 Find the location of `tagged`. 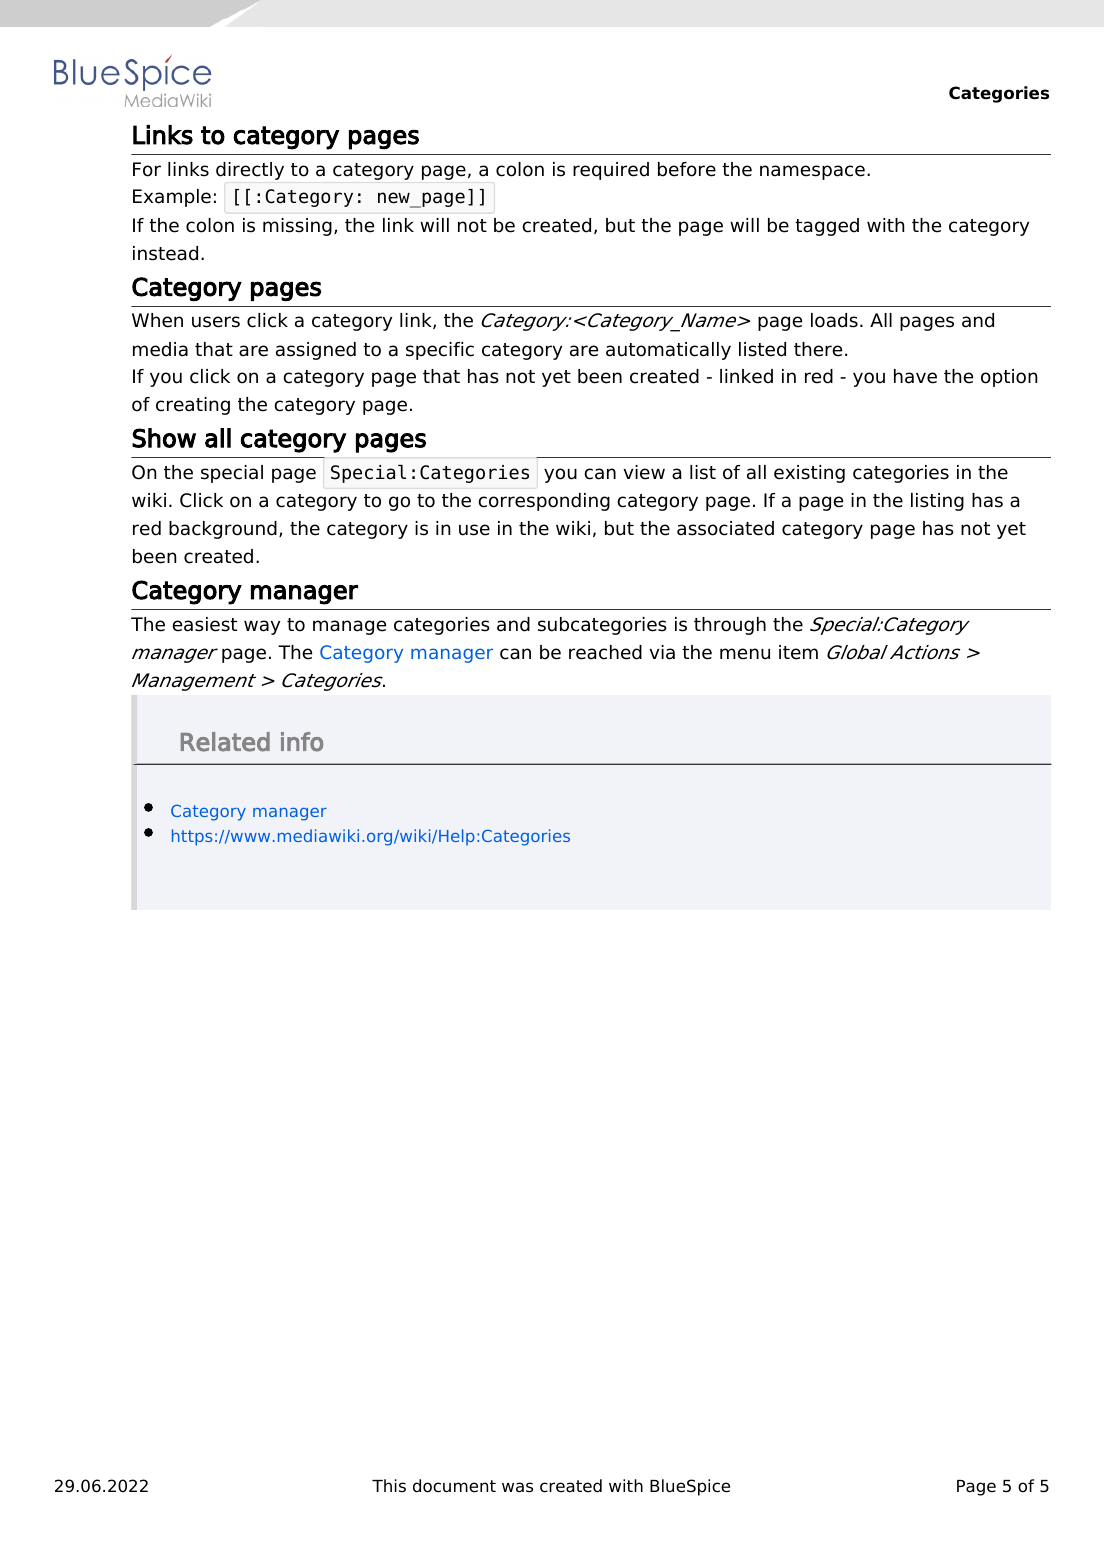

tagged is located at coordinates (827, 227).
